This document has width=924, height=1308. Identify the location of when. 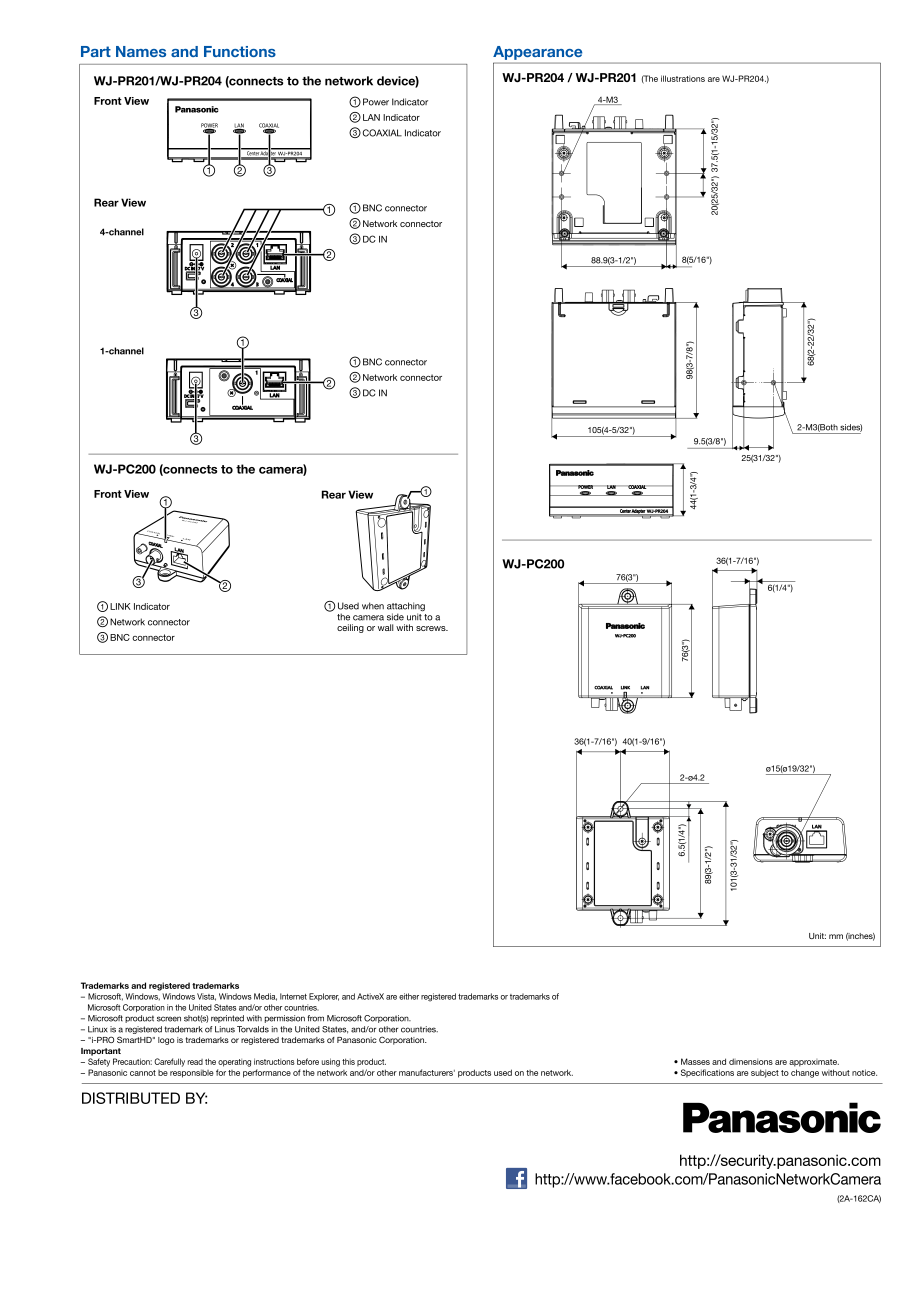
(373, 606).
